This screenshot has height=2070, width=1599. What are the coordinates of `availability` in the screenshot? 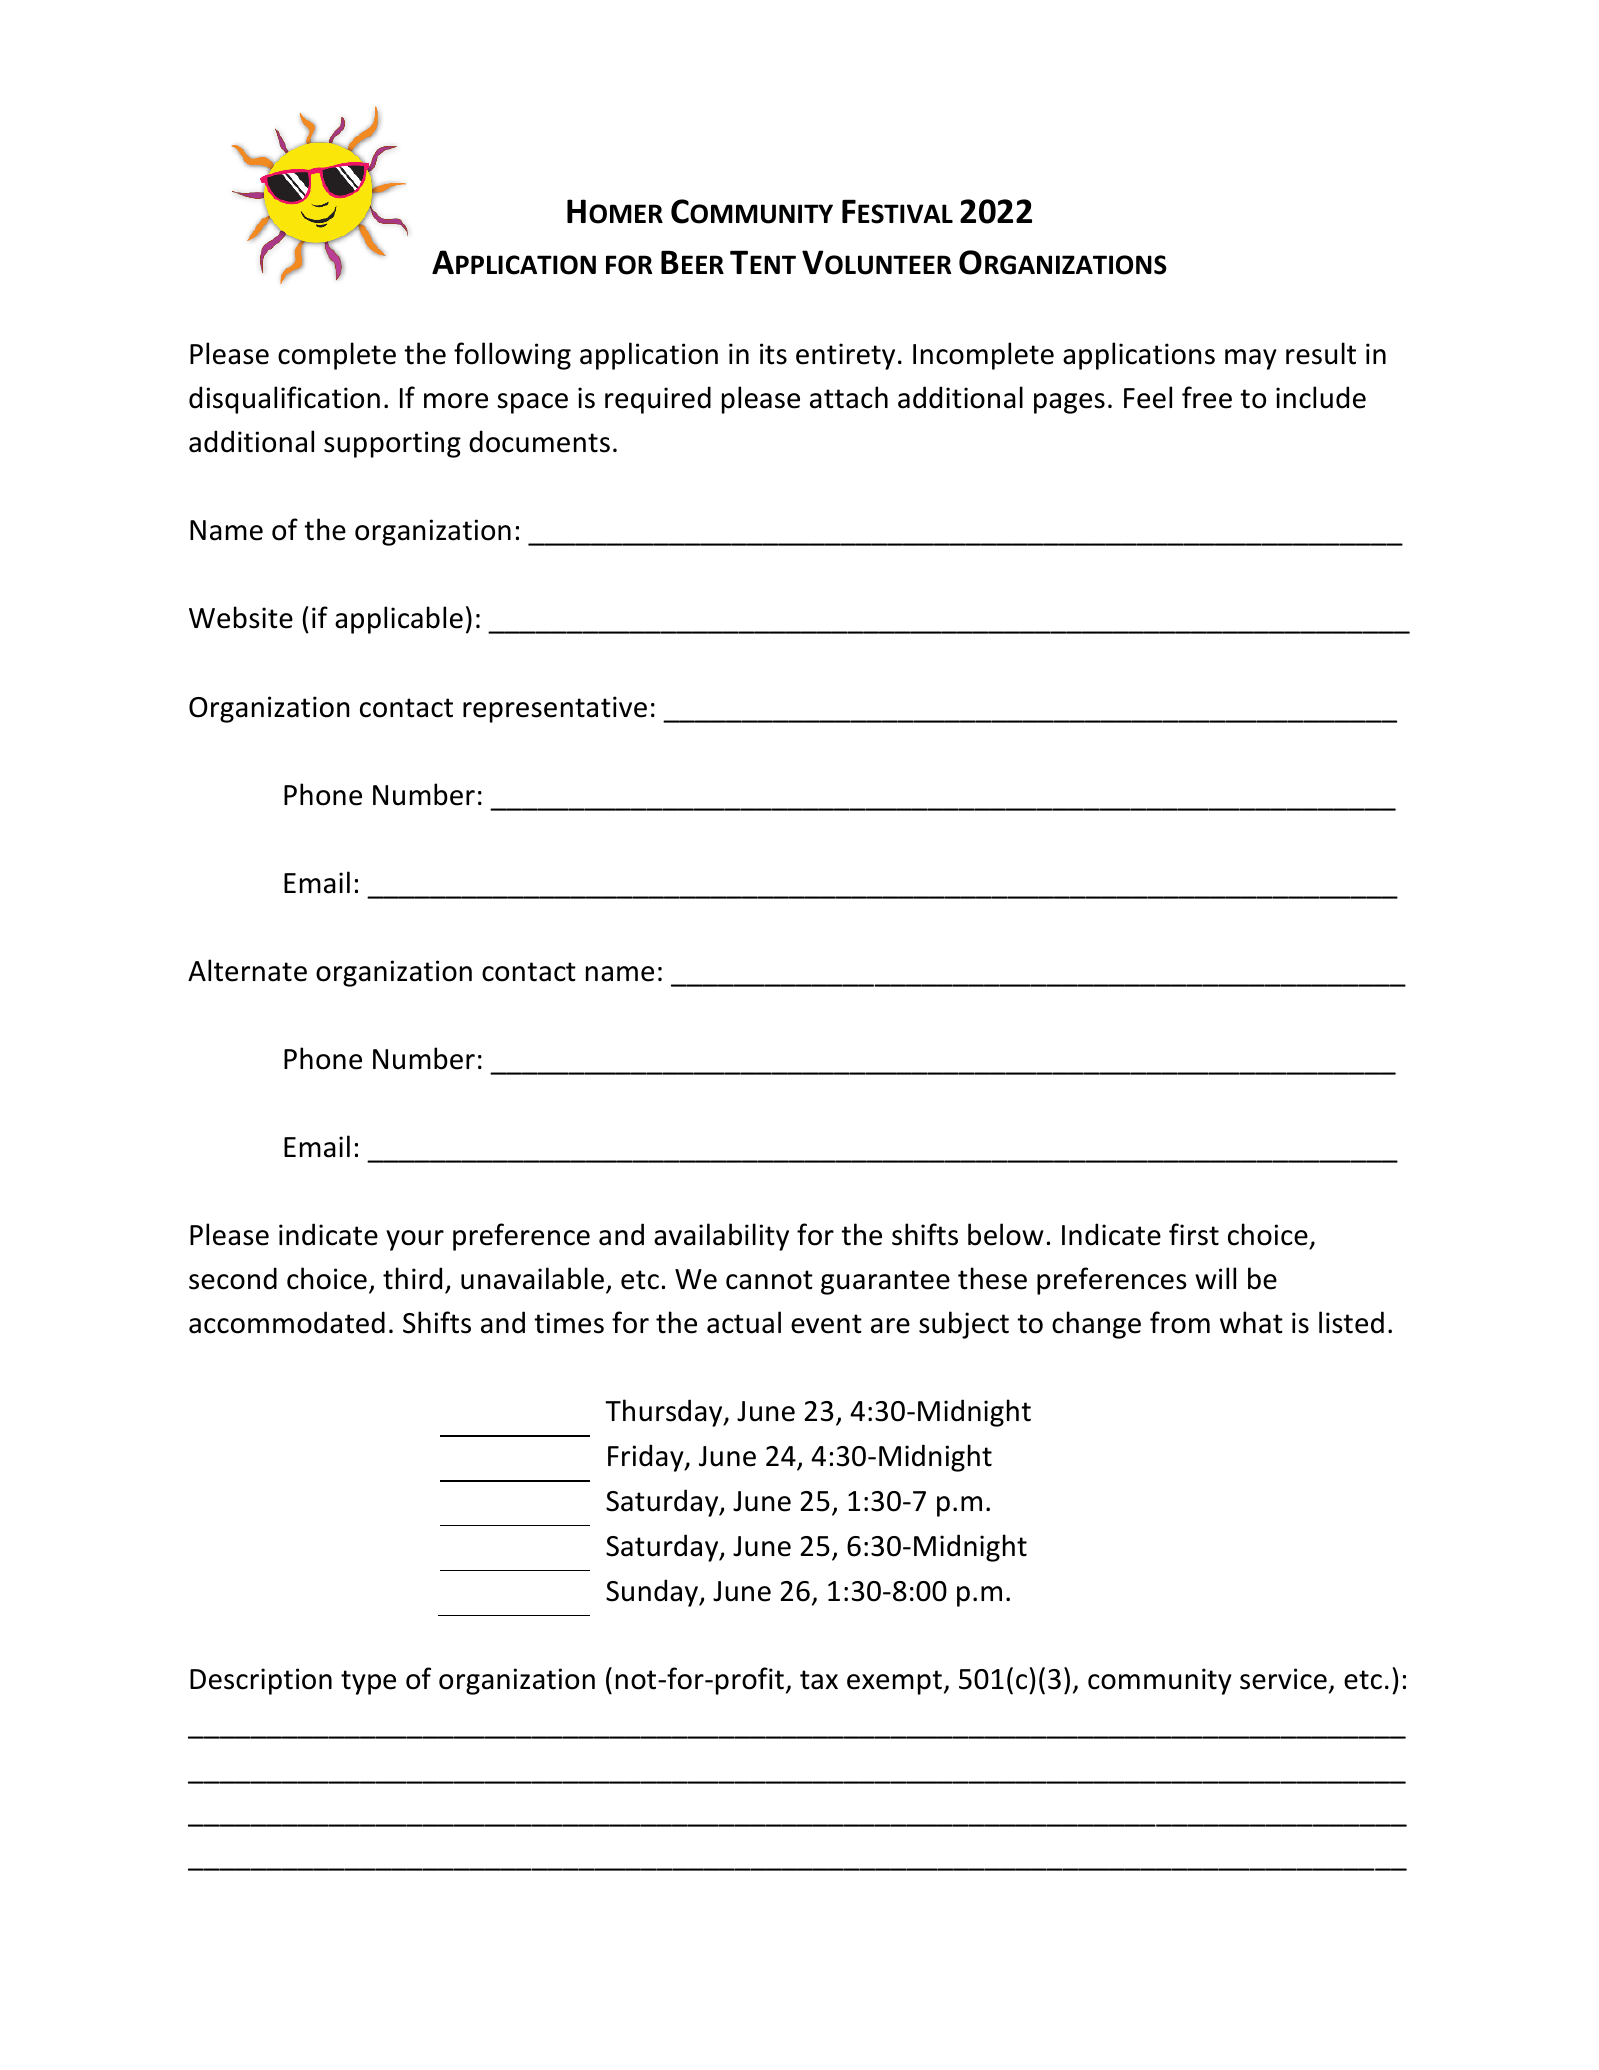 It's located at (721, 1237).
